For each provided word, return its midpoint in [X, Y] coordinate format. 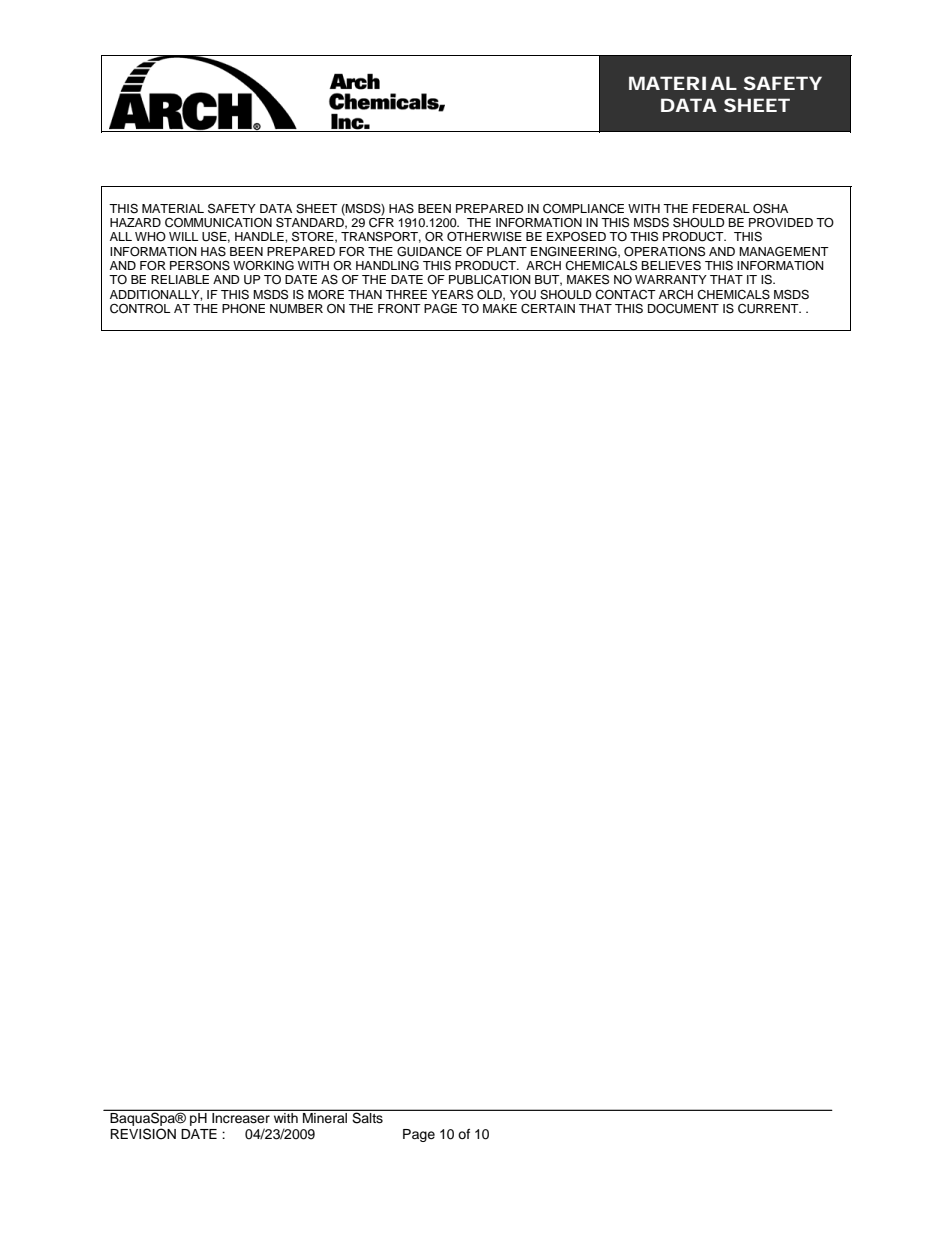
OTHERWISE [484, 236]
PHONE [243, 309]
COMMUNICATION [218, 223]
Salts [367, 1117]
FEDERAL [721, 208]
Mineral [325, 1118]
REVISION [143, 1134]
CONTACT [625, 295]
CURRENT [769, 309]
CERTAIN [548, 309]
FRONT [399, 309]
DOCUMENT [683, 309]
